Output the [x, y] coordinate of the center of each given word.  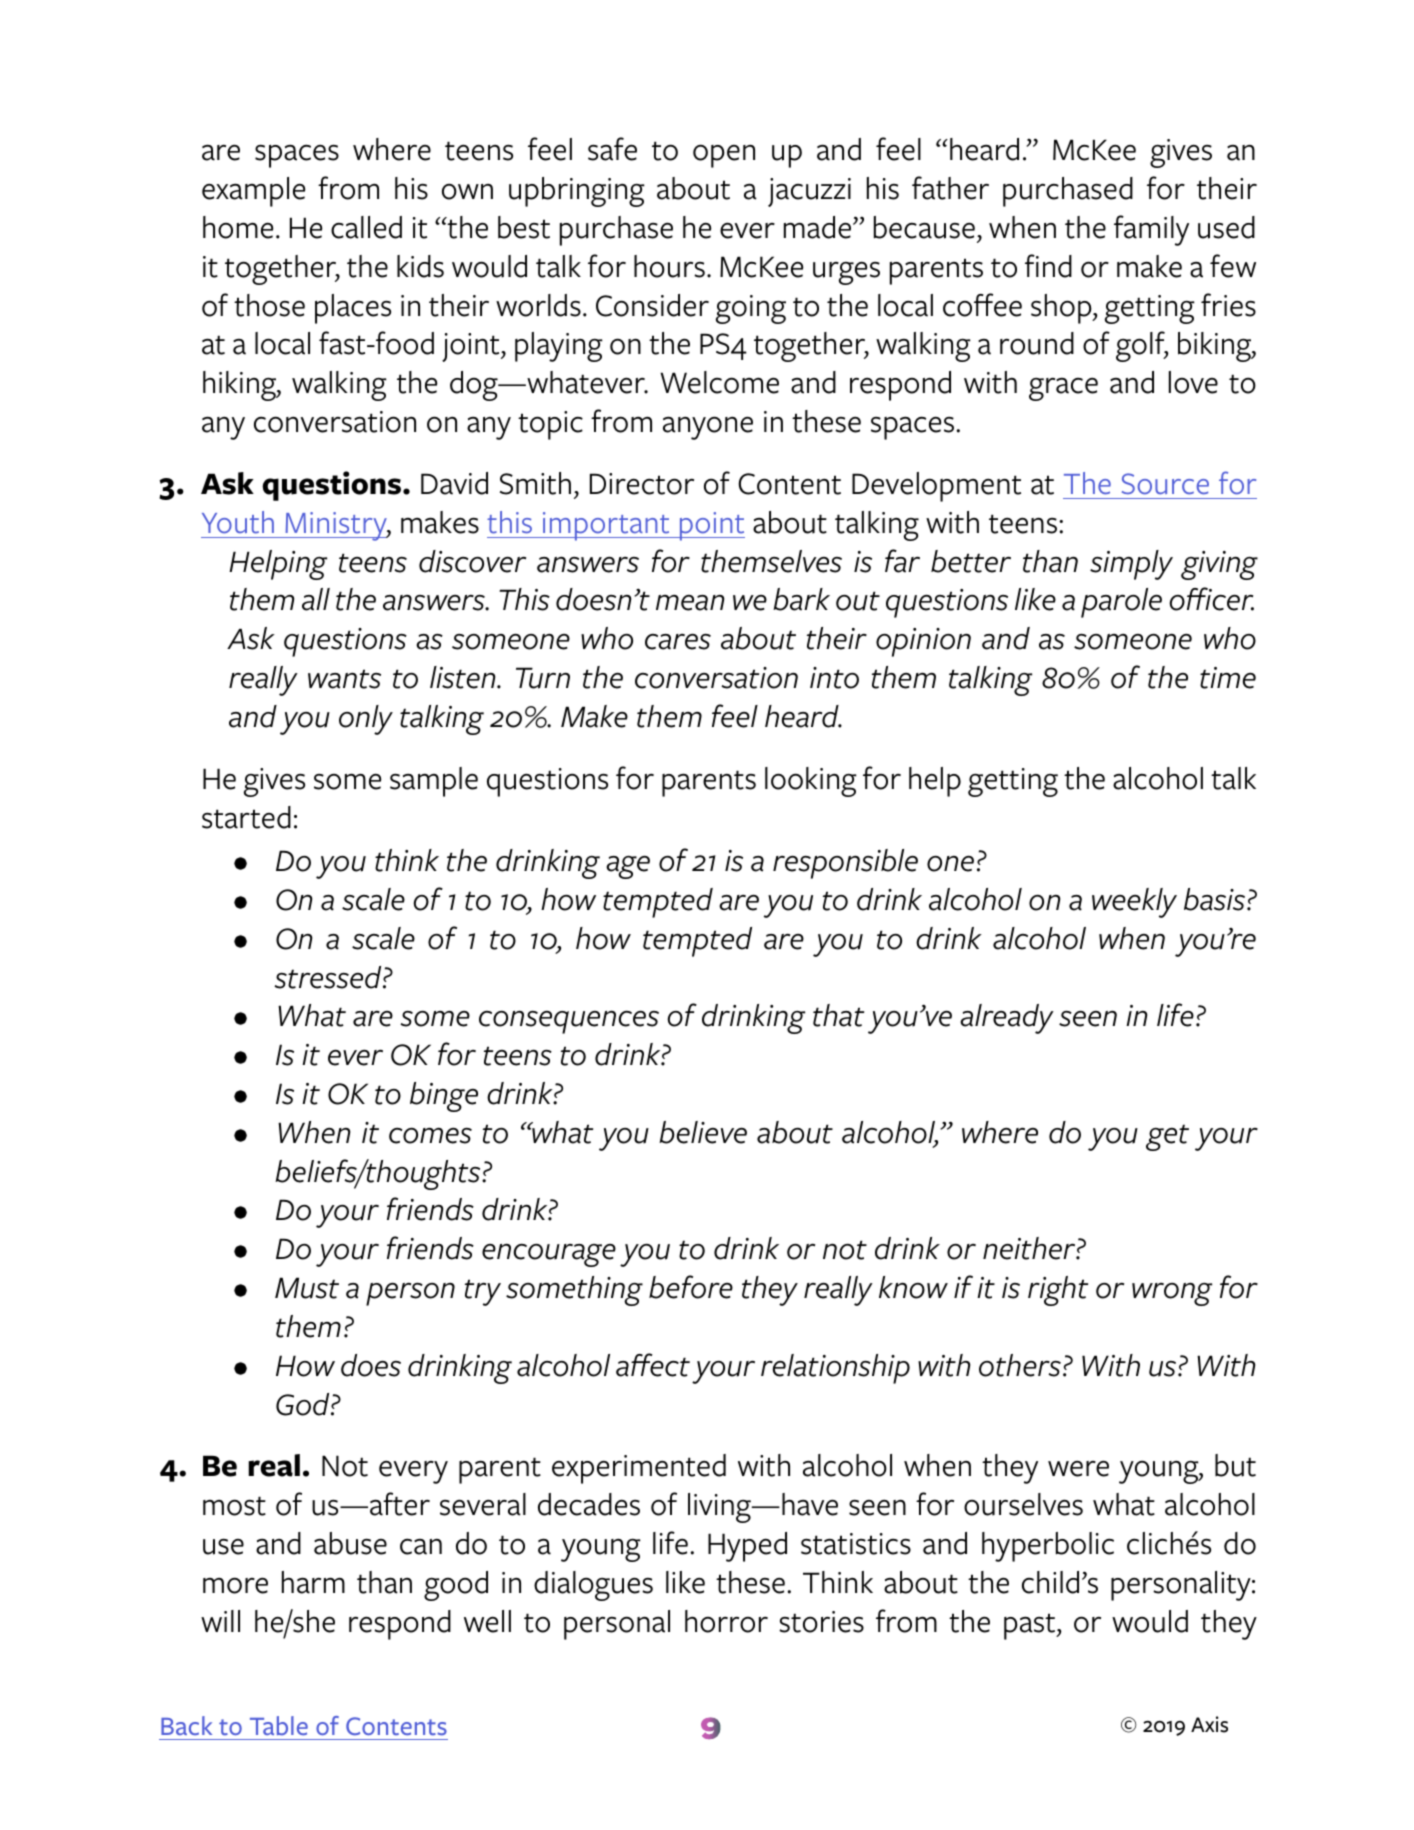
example [253, 192]
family [1151, 230]
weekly [1134, 903]
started [246, 817]
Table [279, 1725]
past [1031, 1626]
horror [726, 1621]
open [724, 156]
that [838, 1015]
